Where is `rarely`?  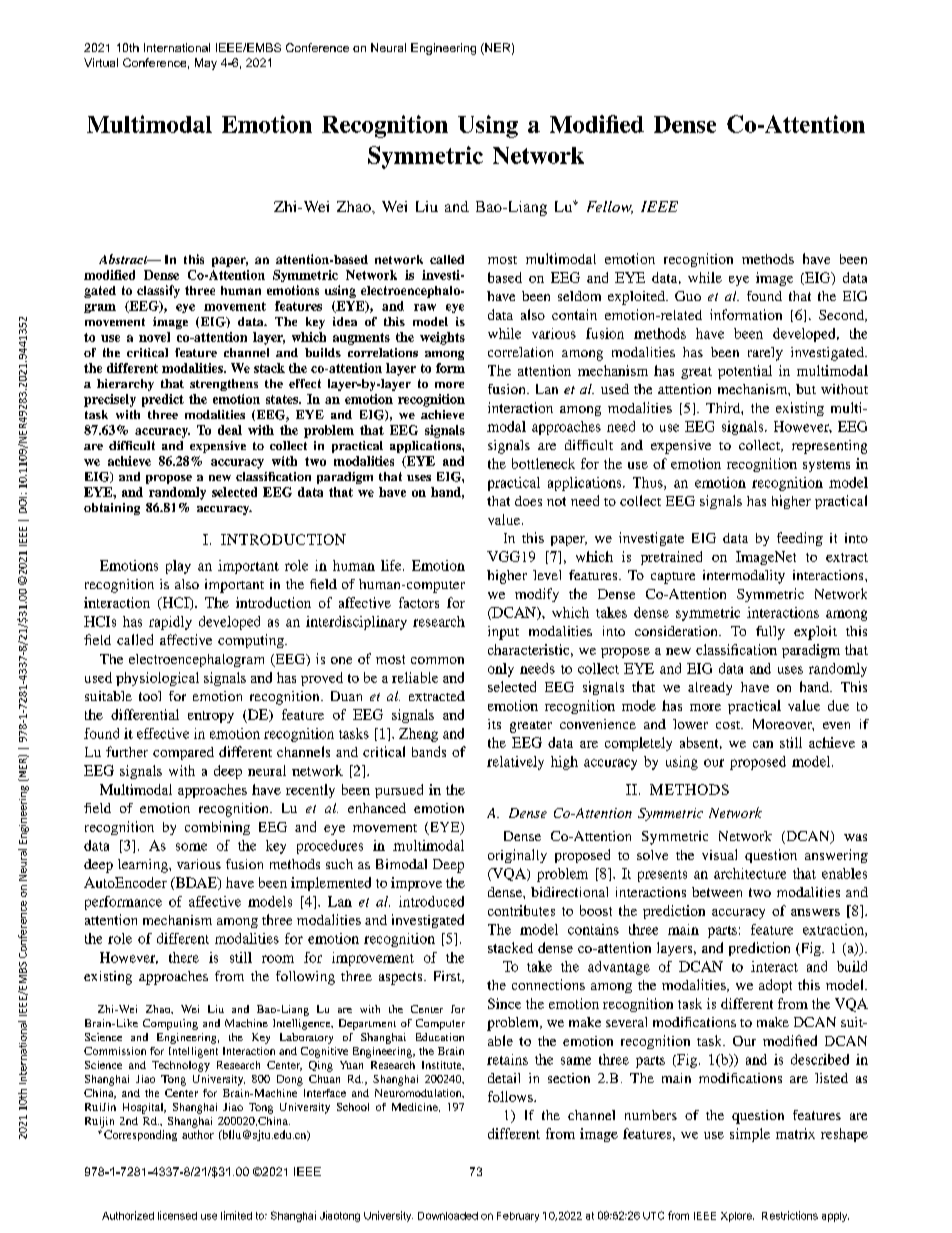
rarely is located at coordinates (765, 354).
